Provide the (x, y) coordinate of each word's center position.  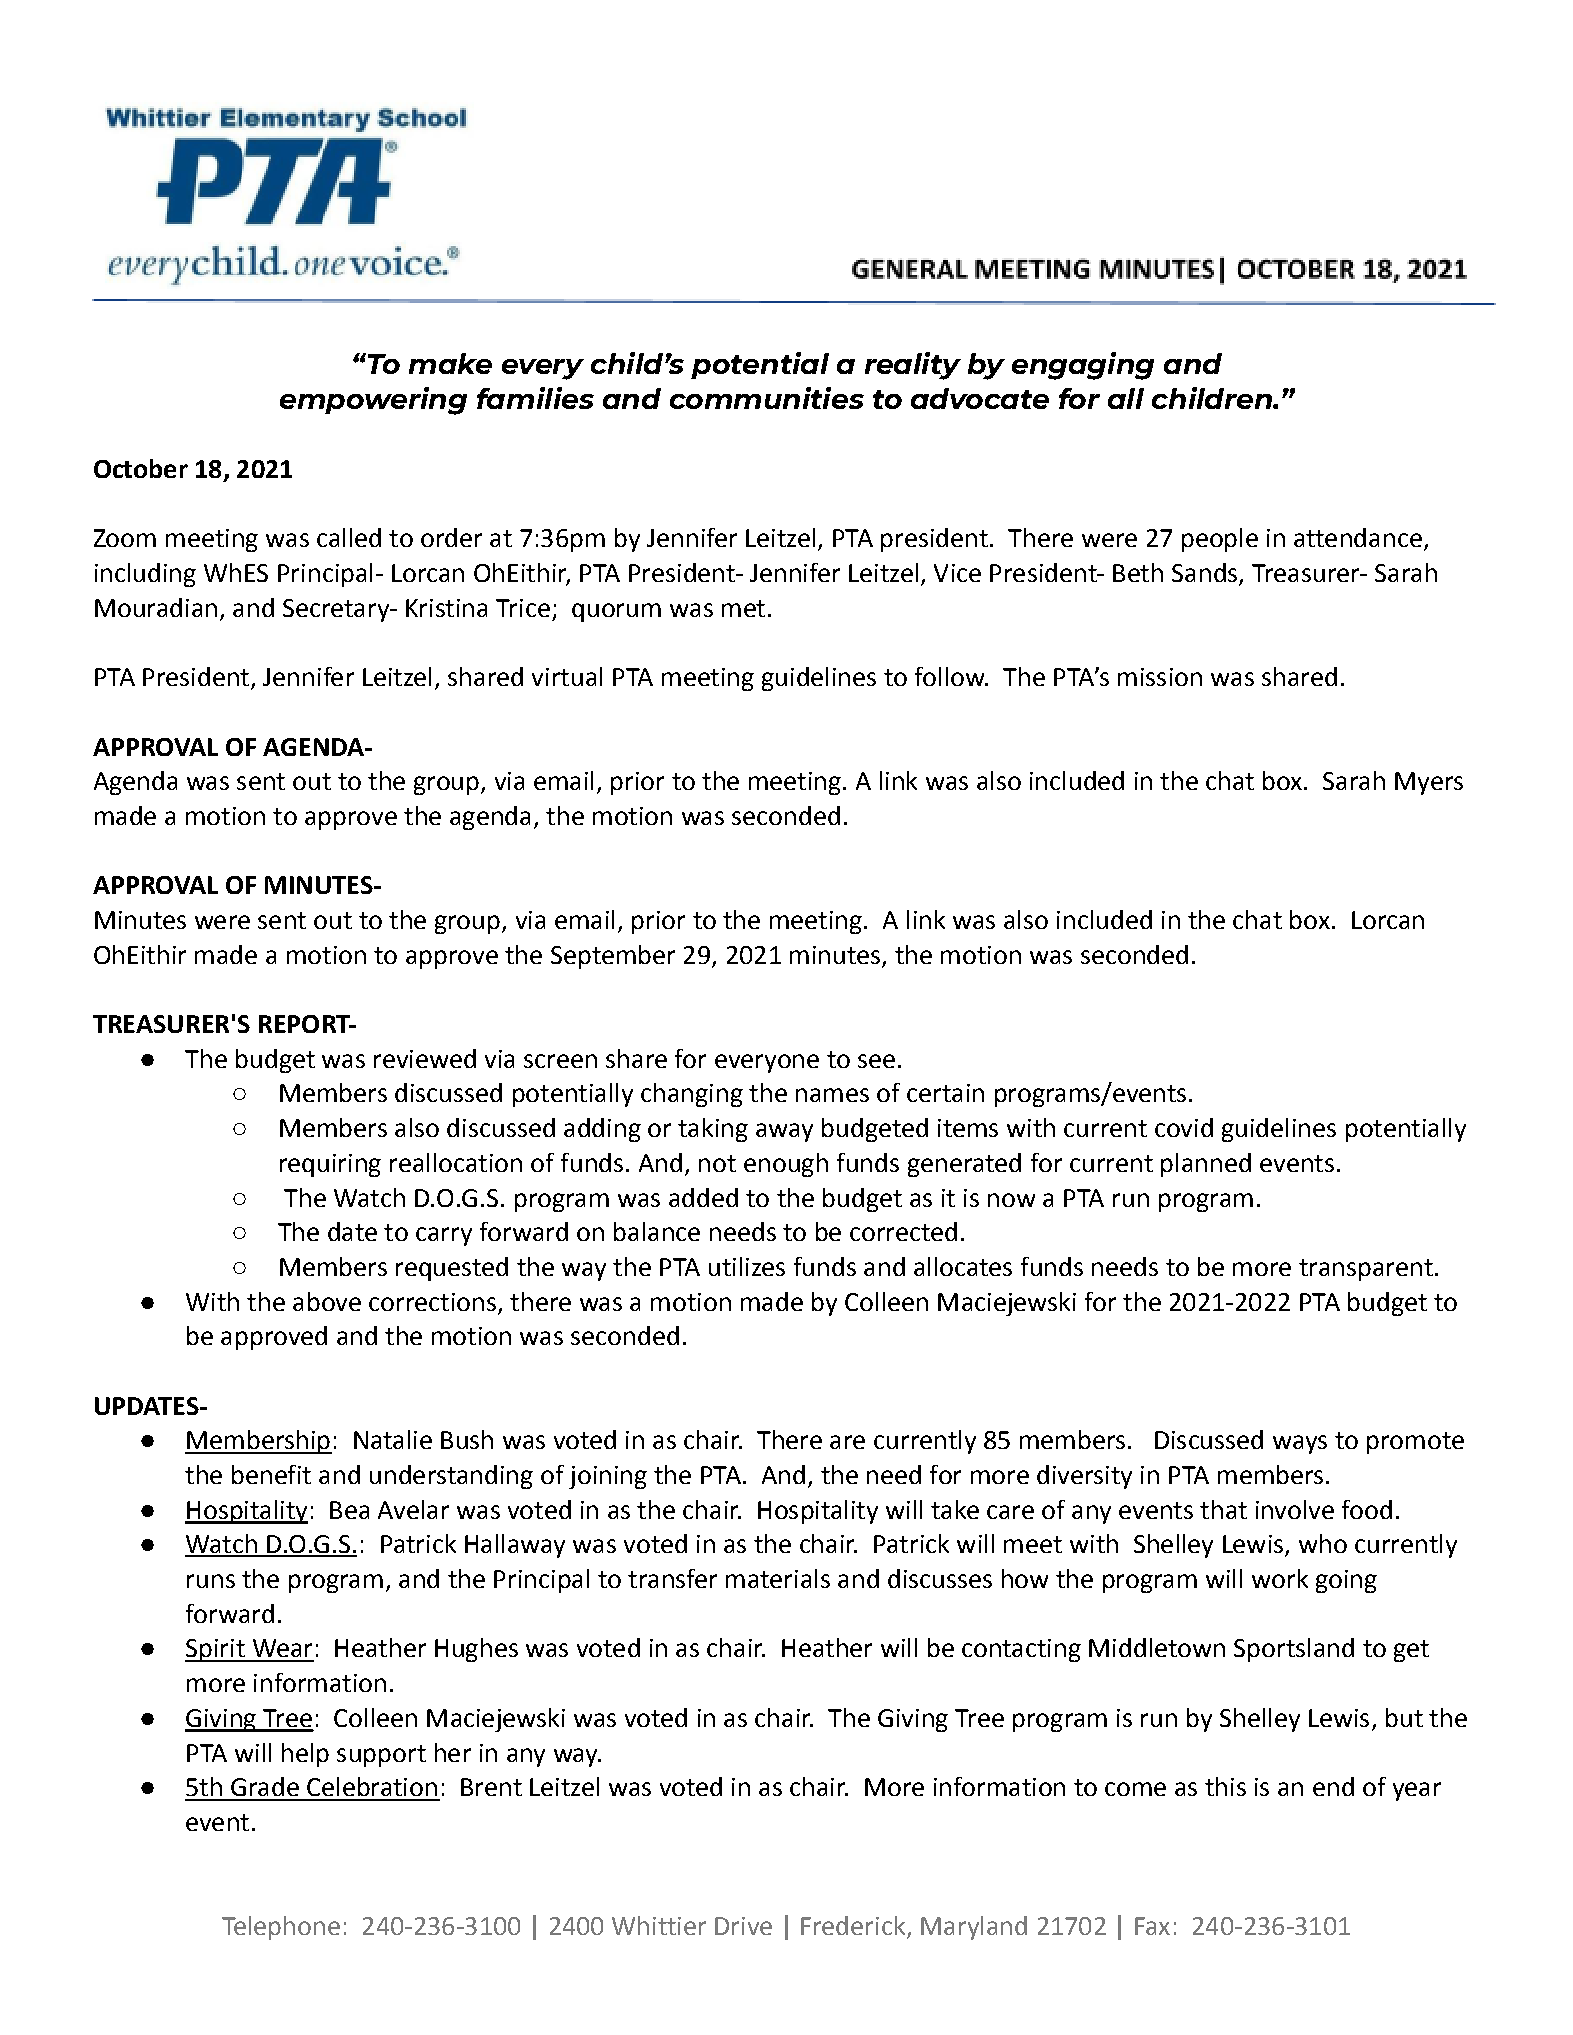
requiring (330, 1165)
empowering (373, 401)
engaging (1083, 366)
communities (767, 398)
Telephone (281, 1928)
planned (1206, 1165)
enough (786, 1165)
